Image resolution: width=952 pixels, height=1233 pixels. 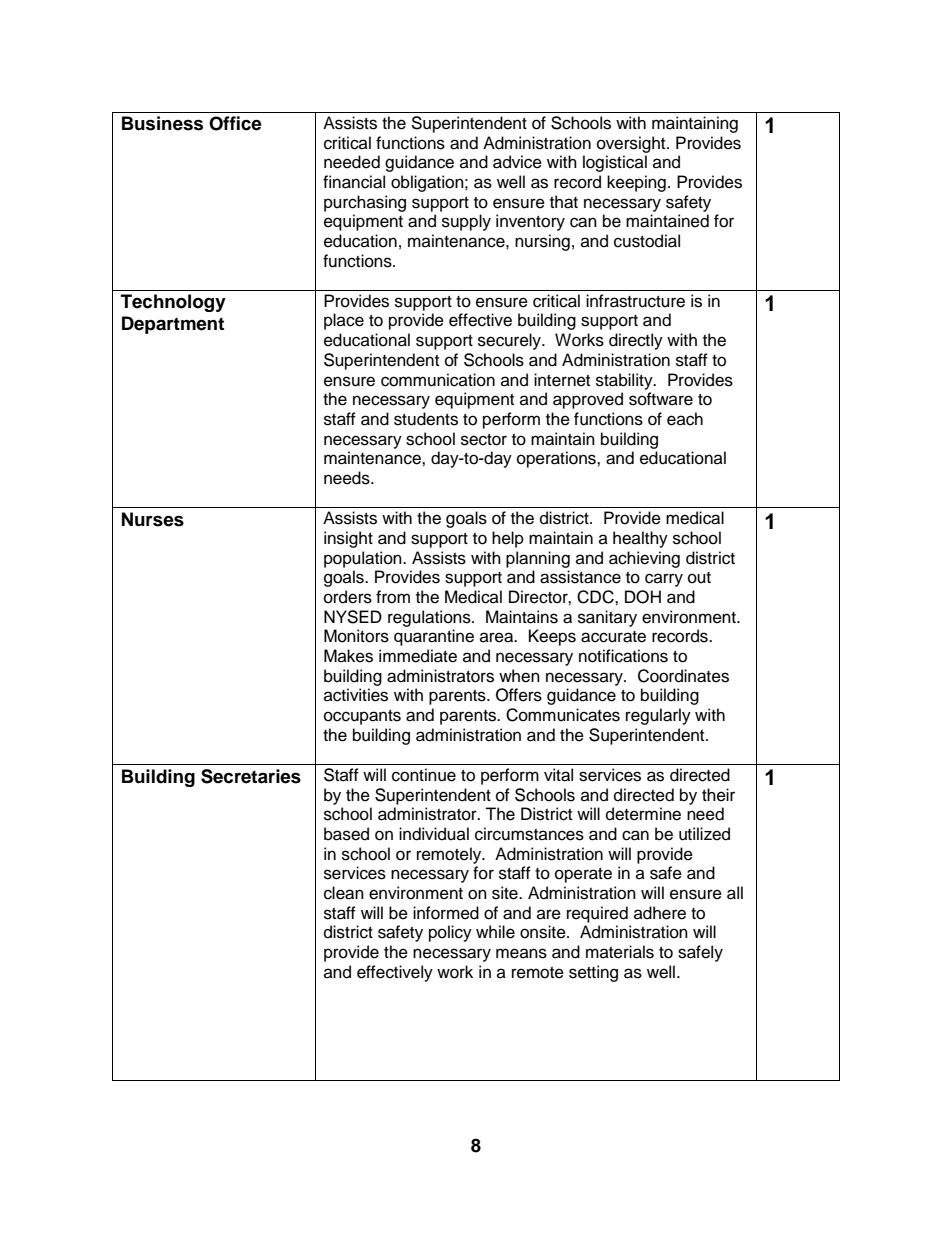 I want to click on Nurses, so click(x=153, y=519).
